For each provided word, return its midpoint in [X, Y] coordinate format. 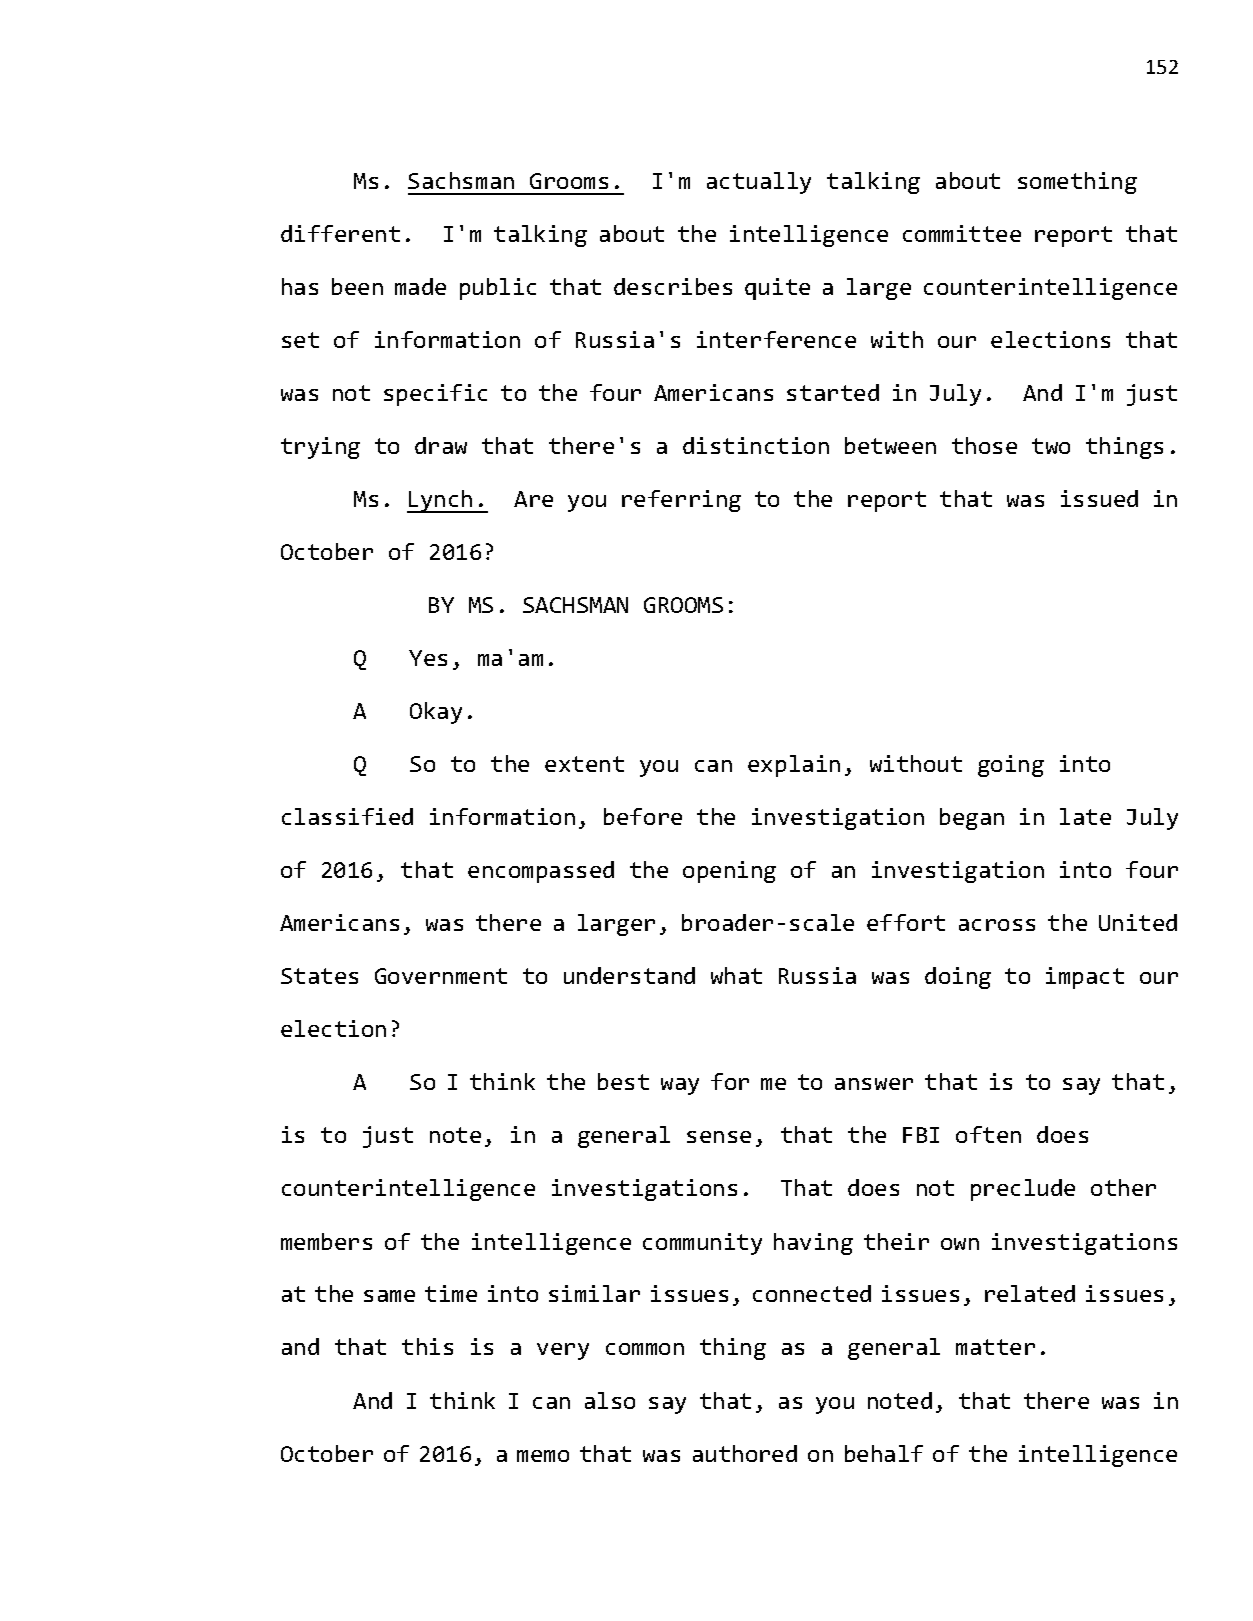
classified [347, 816]
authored [745, 1453]
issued [1099, 498]
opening [729, 872]
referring [681, 501]
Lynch [441, 501]
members [326, 1241]
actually [759, 183]
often [988, 1134]
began [972, 819]
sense [719, 1137]
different [340, 233]
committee [962, 233]
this [427, 1346]
